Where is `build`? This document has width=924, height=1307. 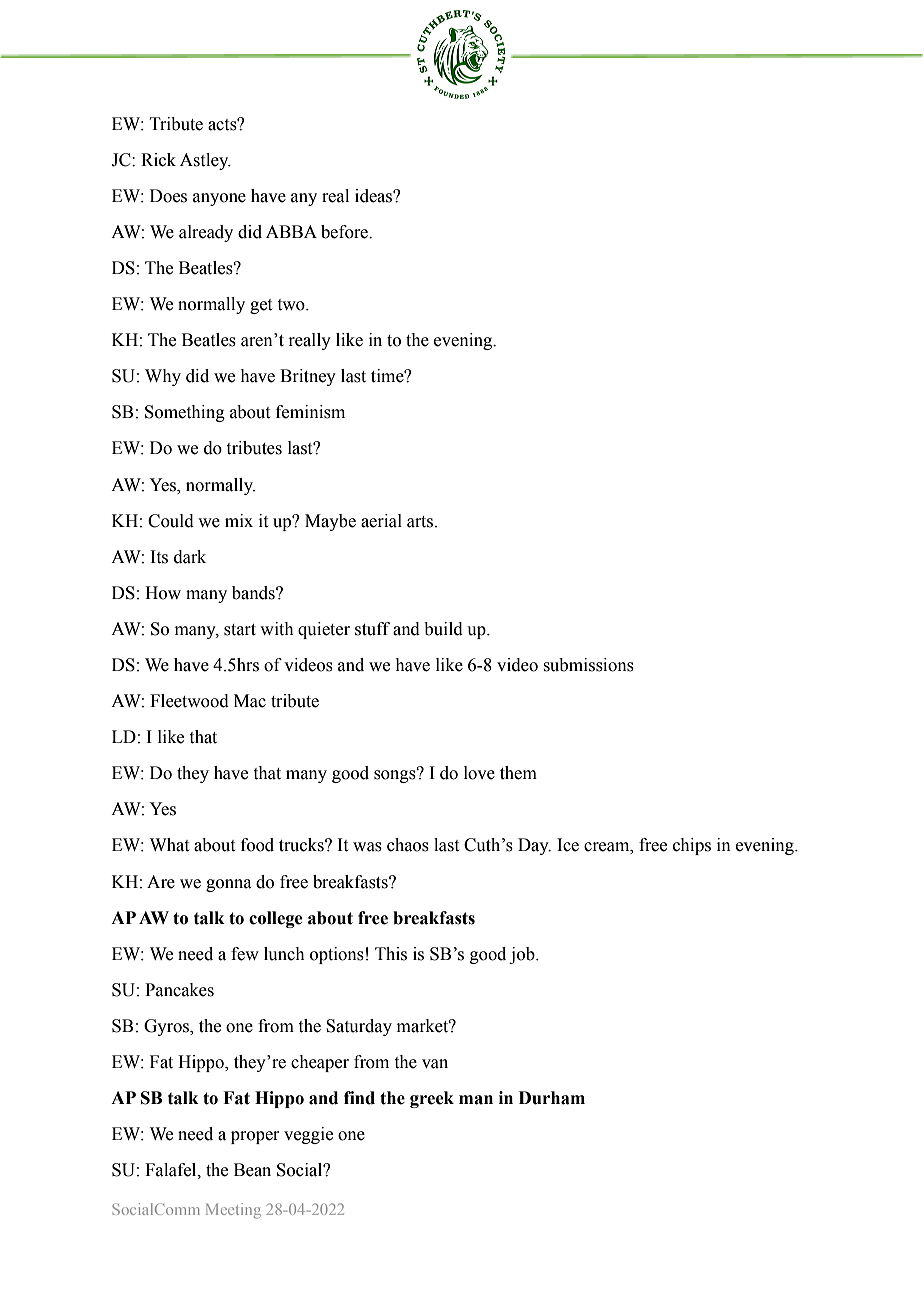
build is located at coordinates (443, 629).
